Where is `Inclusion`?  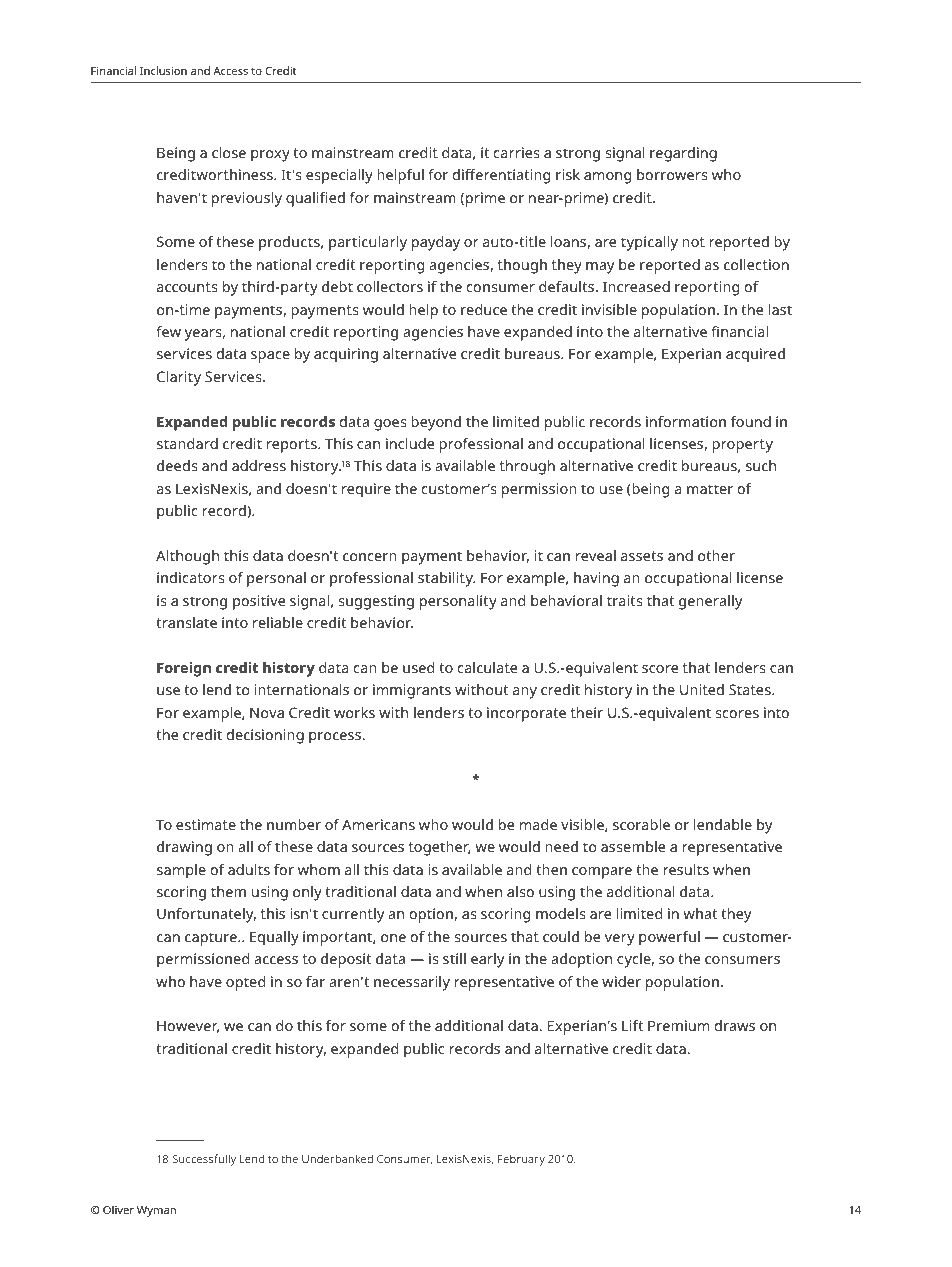
Inclusion is located at coordinates (163, 70).
